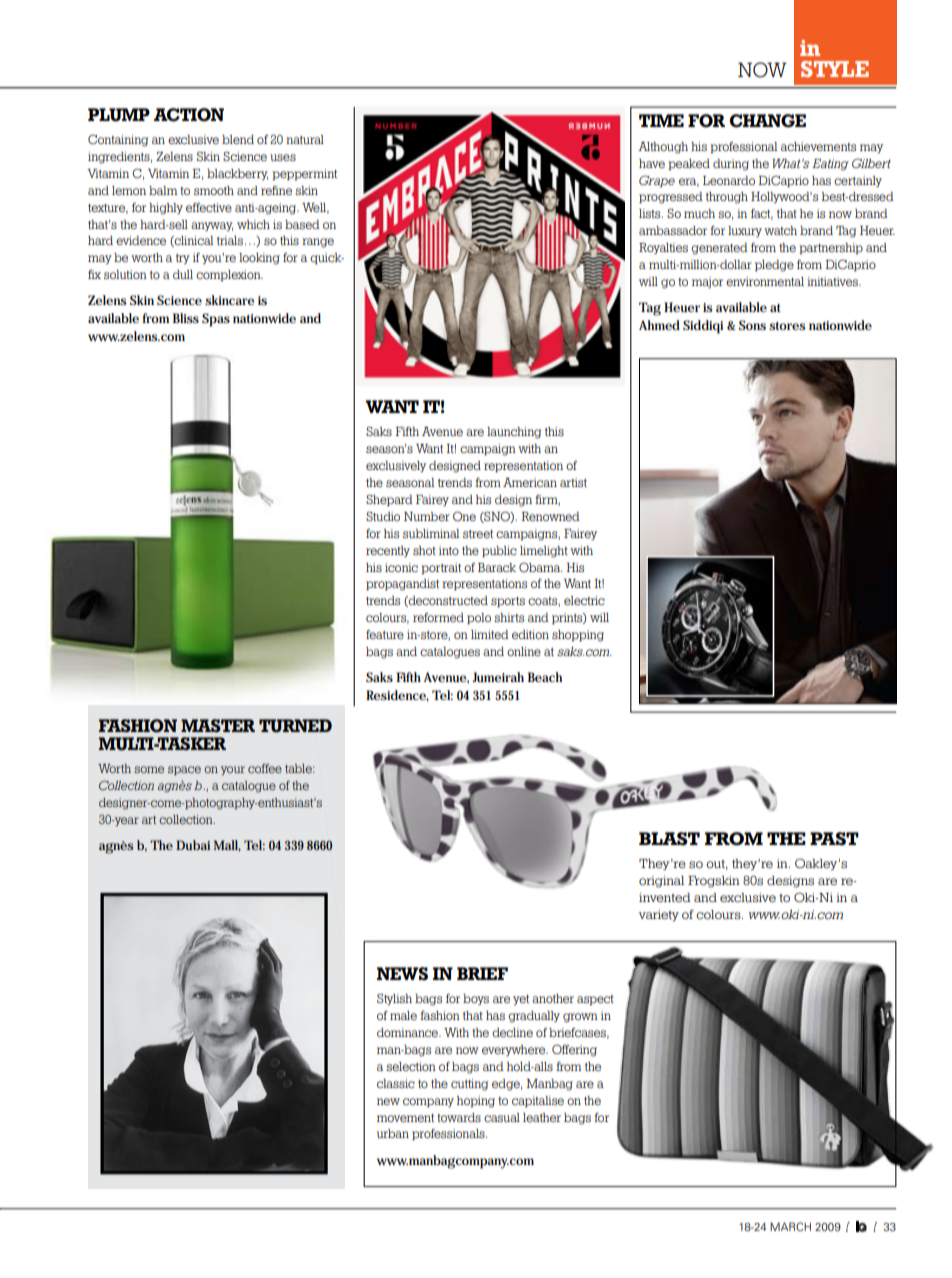  What do you see at coordinates (193, 845) in the screenshot?
I see `Dubai` at bounding box center [193, 845].
